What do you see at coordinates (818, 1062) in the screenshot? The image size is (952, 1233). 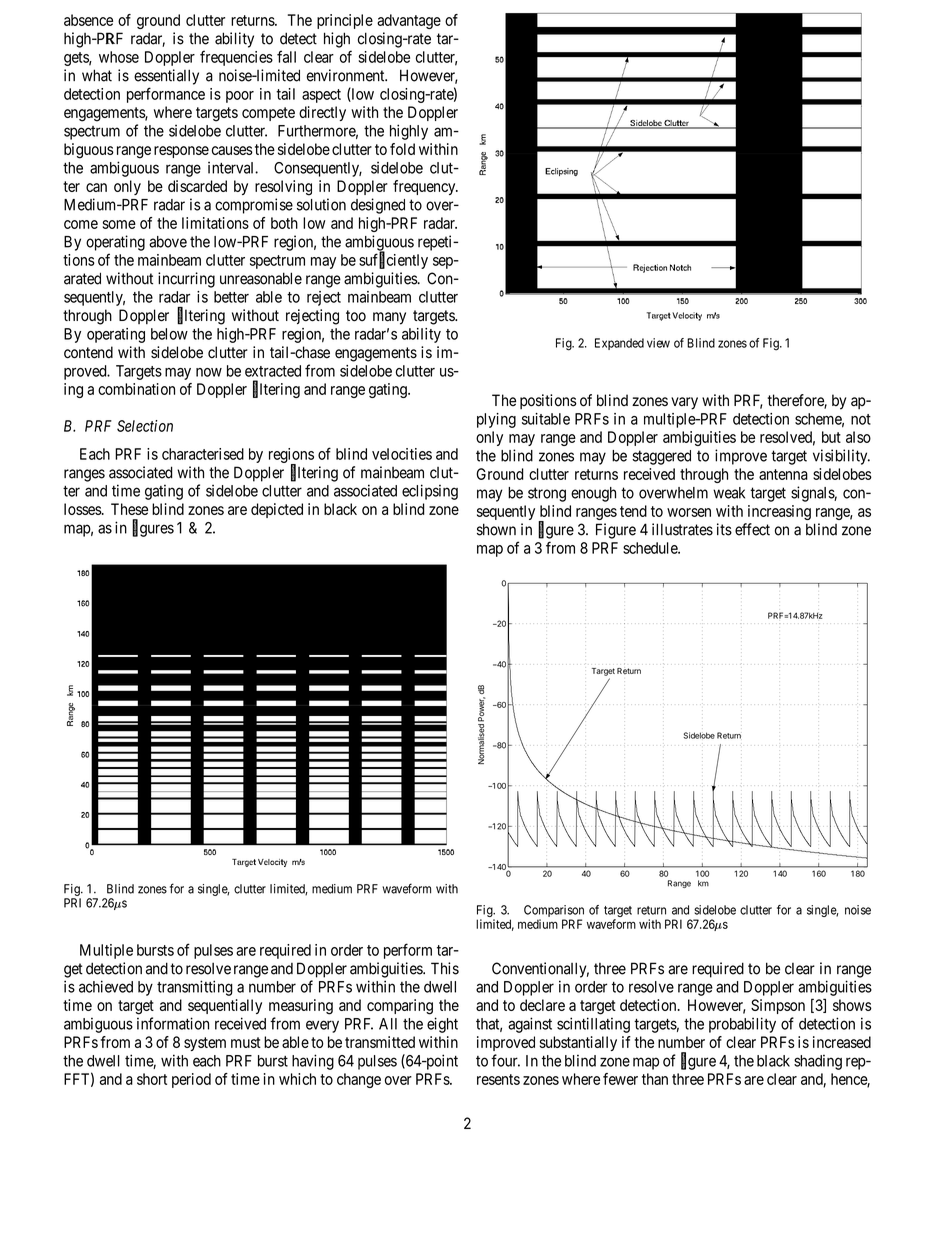 I see `shading` at bounding box center [818, 1062].
